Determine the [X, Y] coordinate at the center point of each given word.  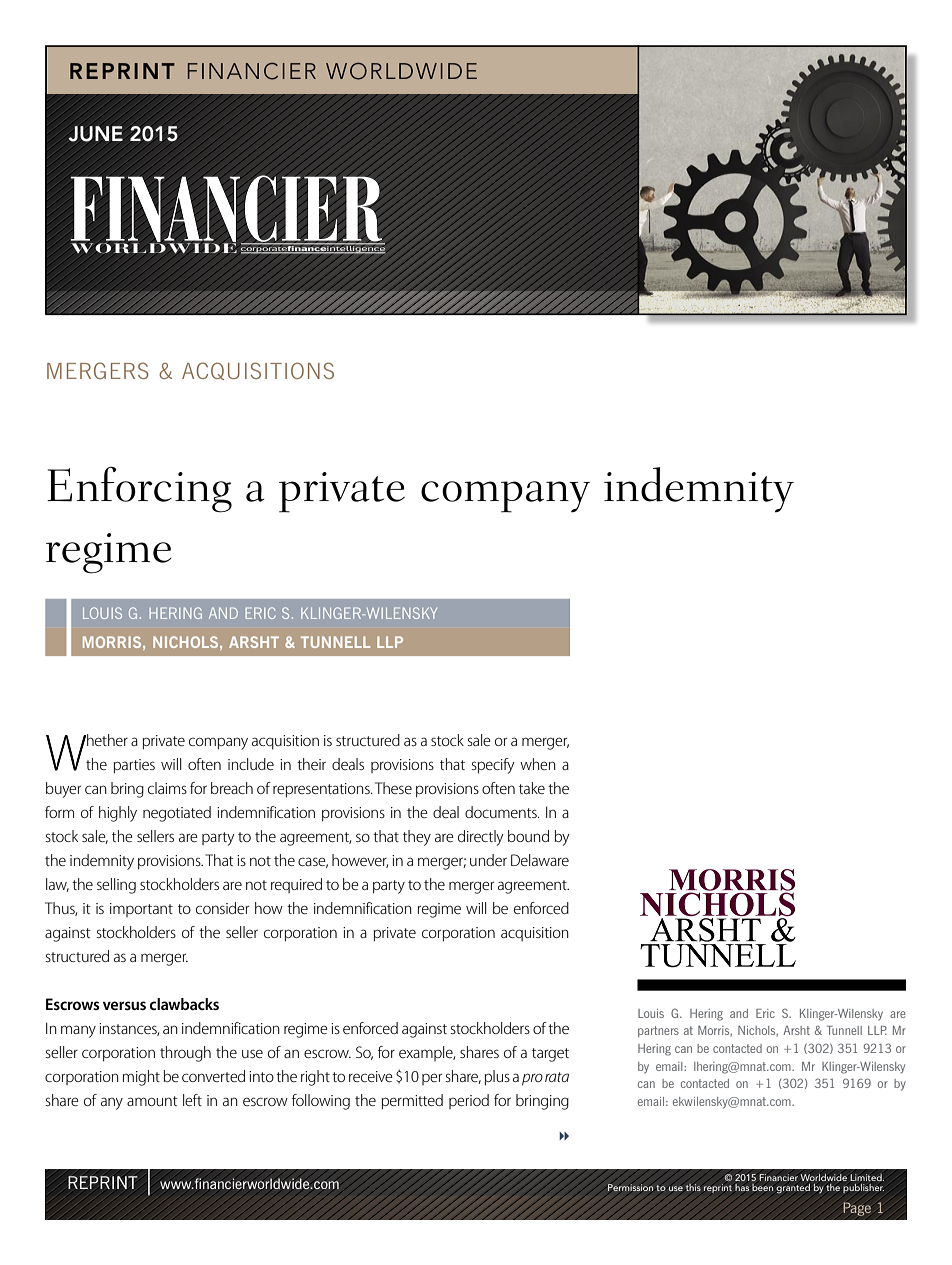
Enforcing [139, 489]
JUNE [96, 134]
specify [492, 766]
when [538, 764]
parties [134, 766]
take [532, 788]
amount [152, 1101]
